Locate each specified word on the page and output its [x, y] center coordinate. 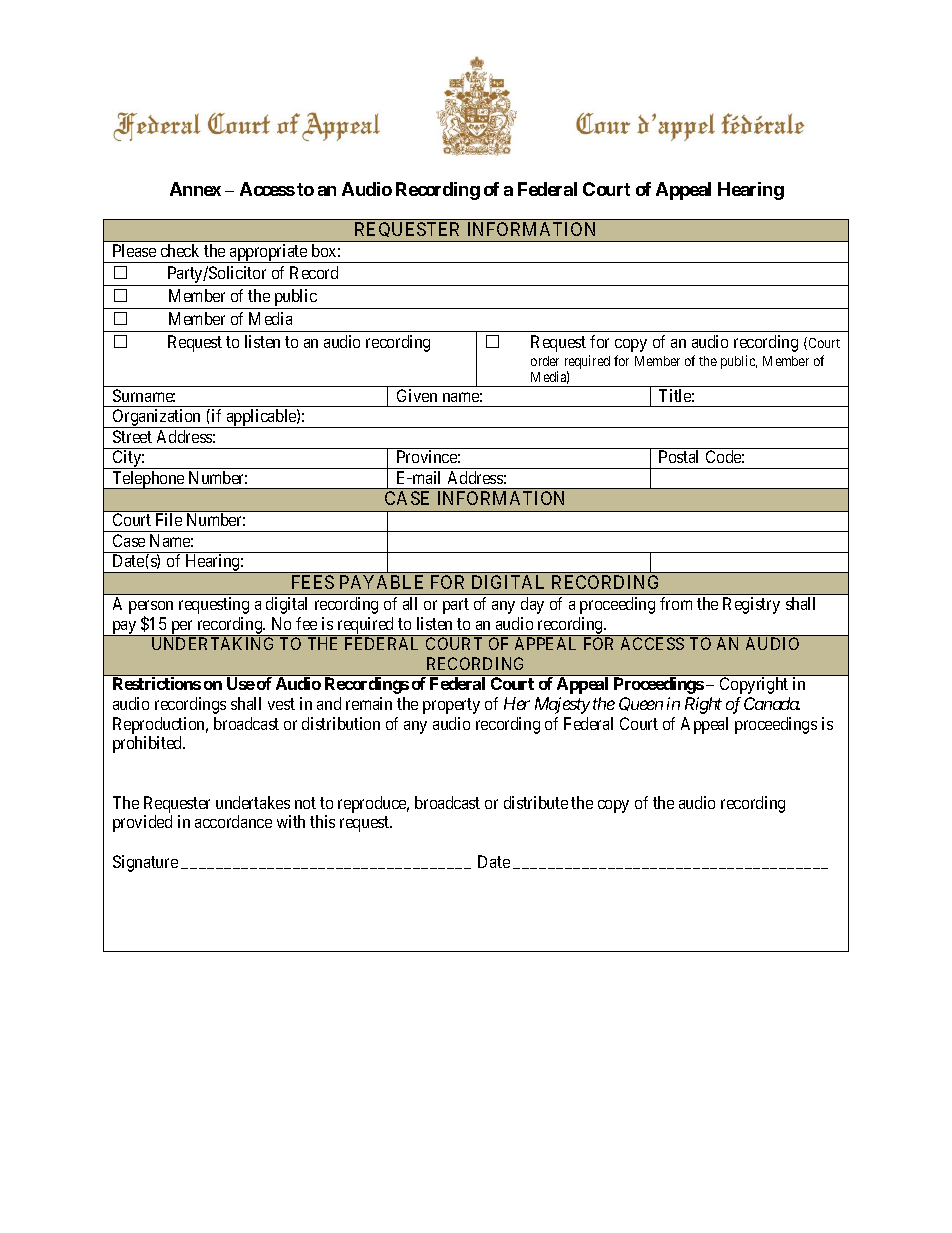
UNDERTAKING [212, 643]
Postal [678, 456]
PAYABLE [381, 582]
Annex [195, 189]
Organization [157, 418]
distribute [536, 802]
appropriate [268, 253]
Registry [751, 605]
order [545, 361]
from [676, 603]
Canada [772, 703]
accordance [233, 821]
